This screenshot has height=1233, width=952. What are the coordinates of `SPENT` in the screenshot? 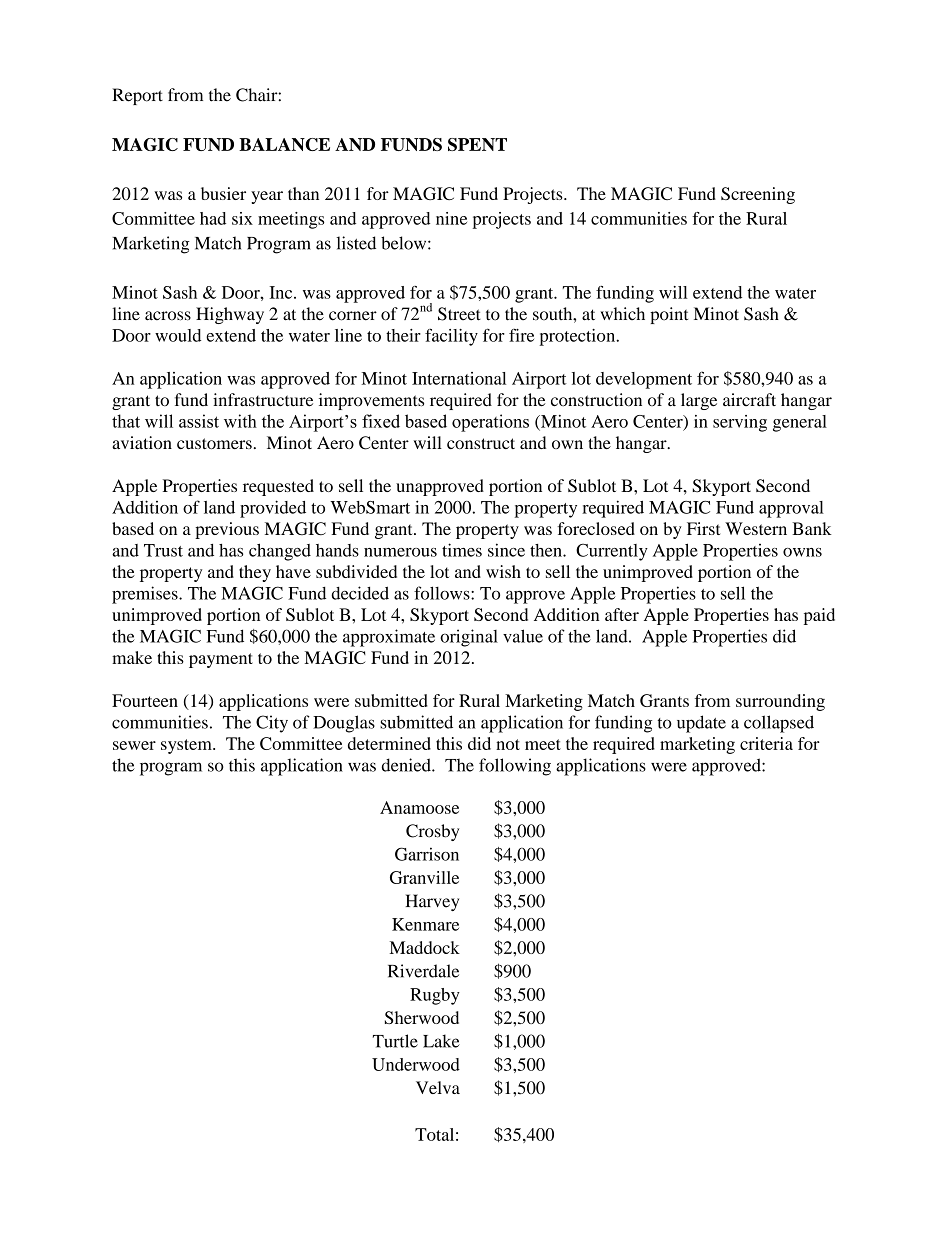 It's located at (477, 144).
